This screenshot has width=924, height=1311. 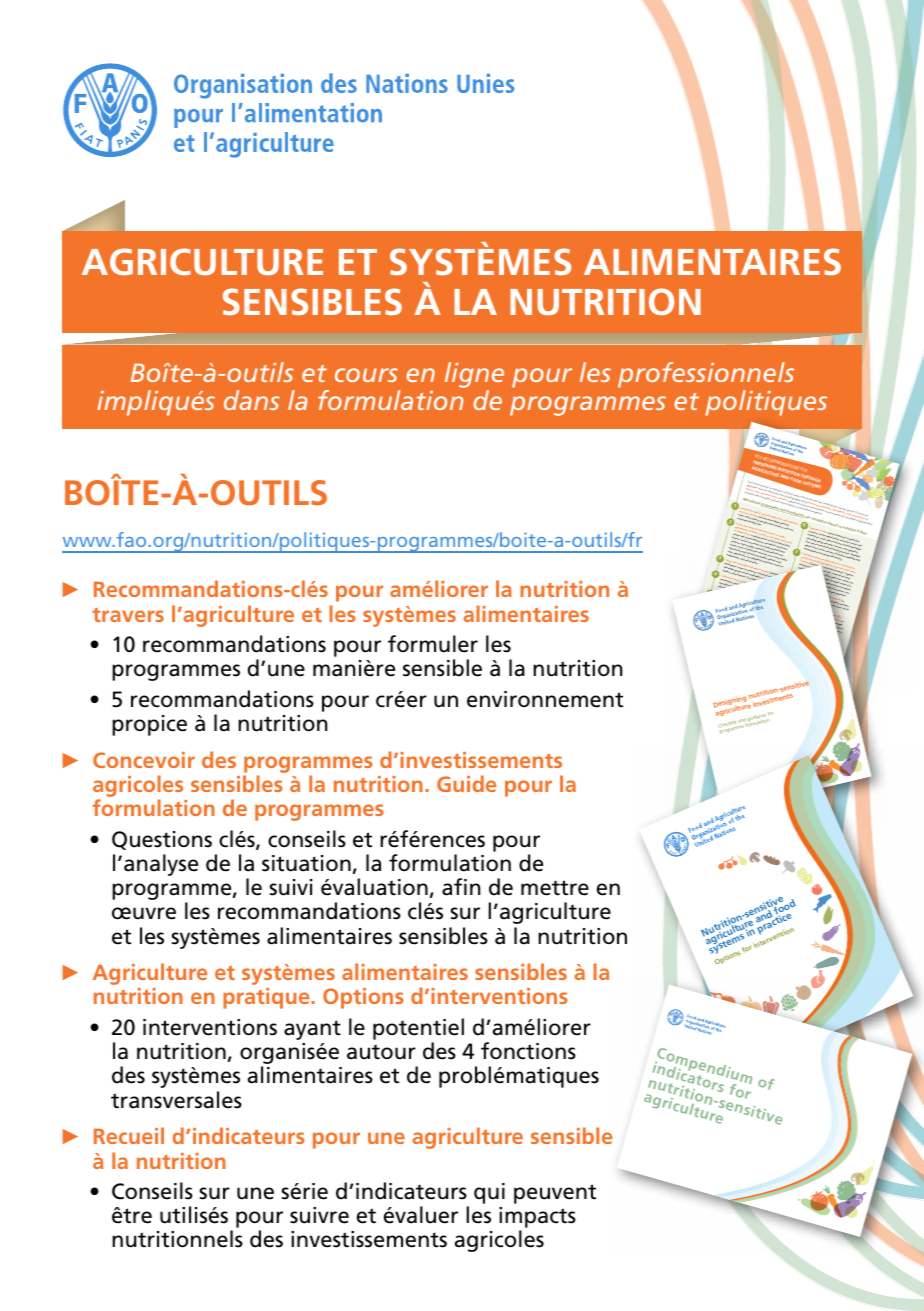 What do you see at coordinates (162, 840) in the screenshot?
I see `Questions` at bounding box center [162, 840].
